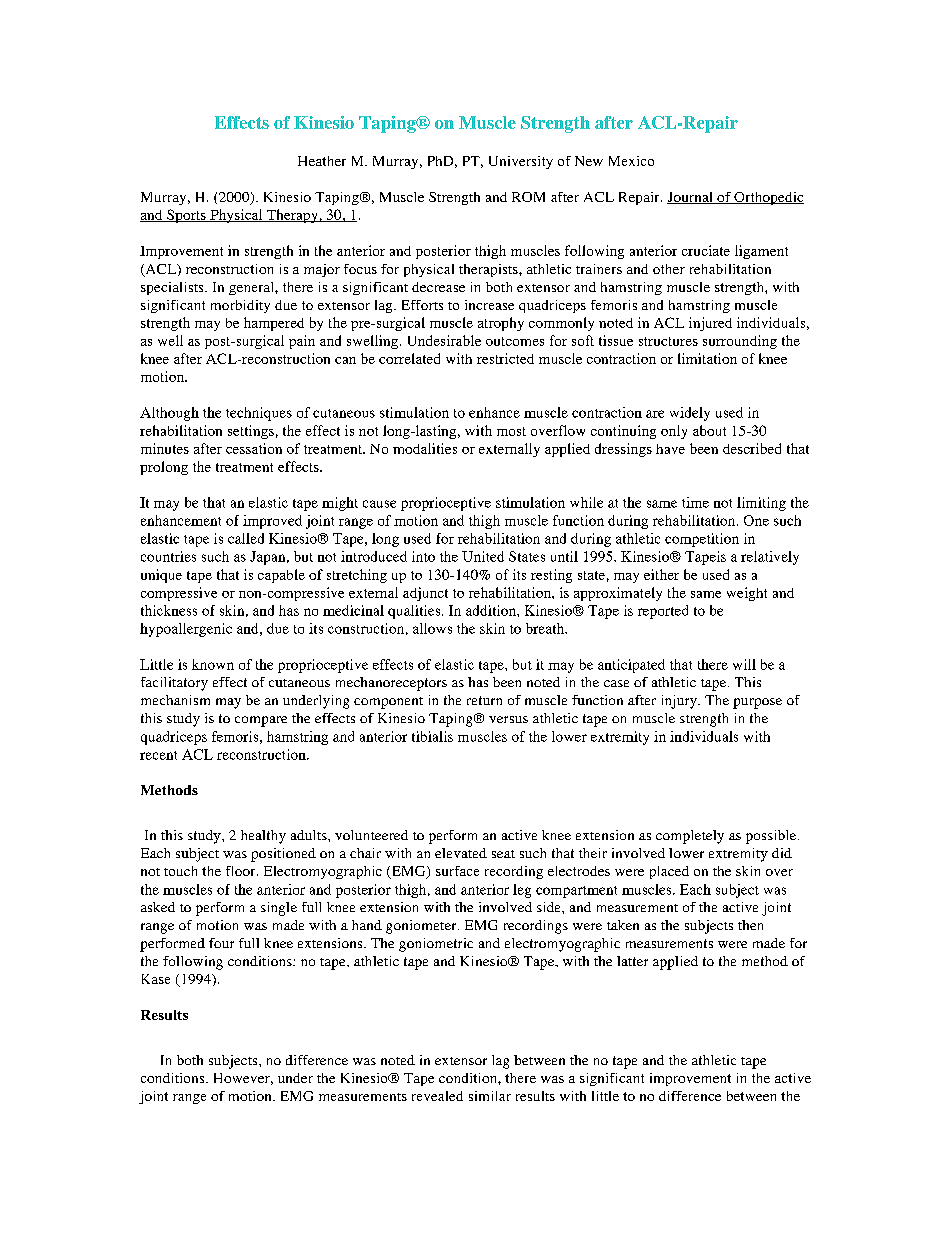  I want to click on Sports, so click(186, 216).
